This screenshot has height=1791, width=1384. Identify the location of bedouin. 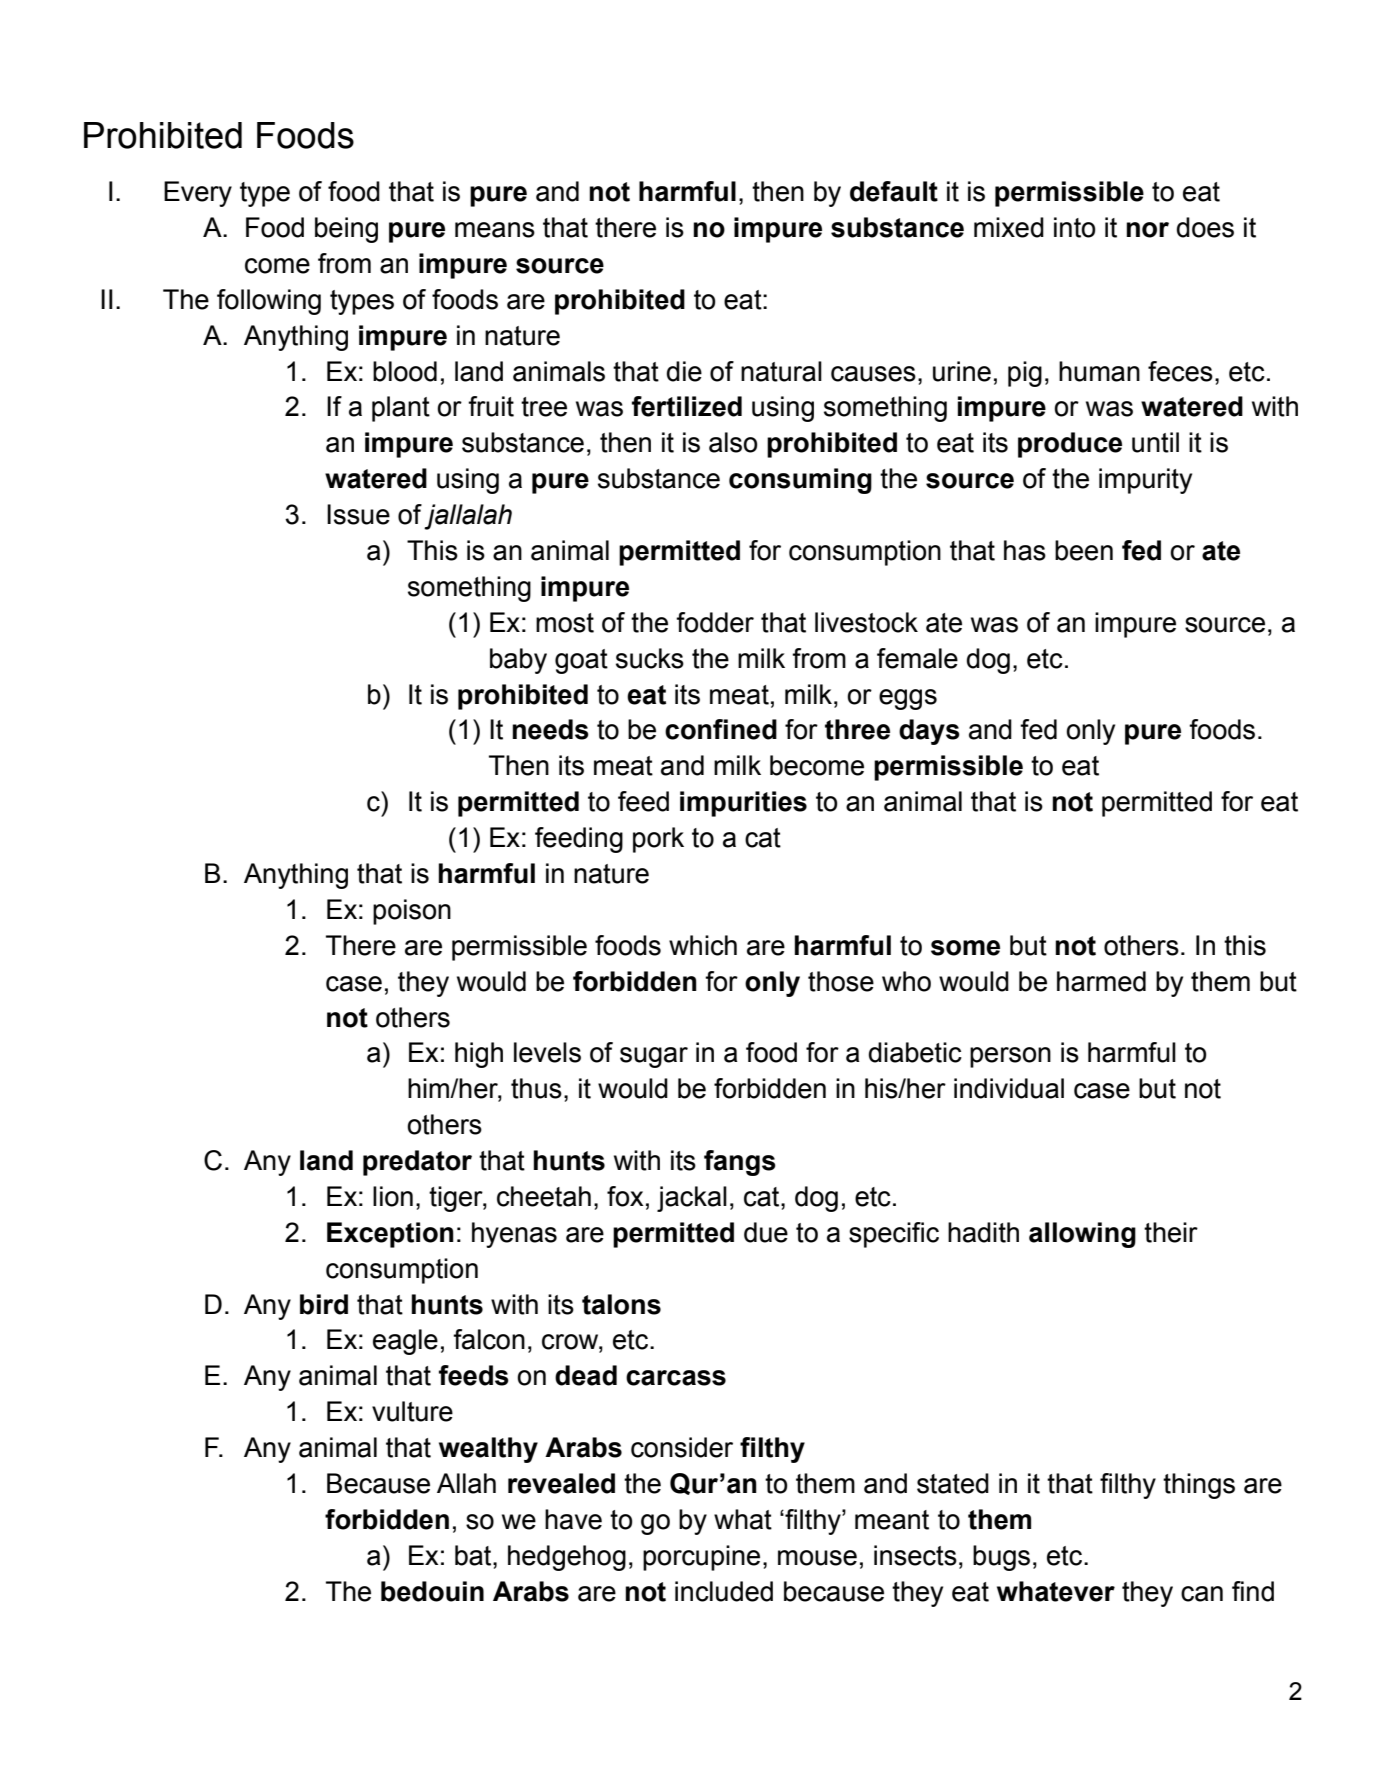
(432, 1591).
